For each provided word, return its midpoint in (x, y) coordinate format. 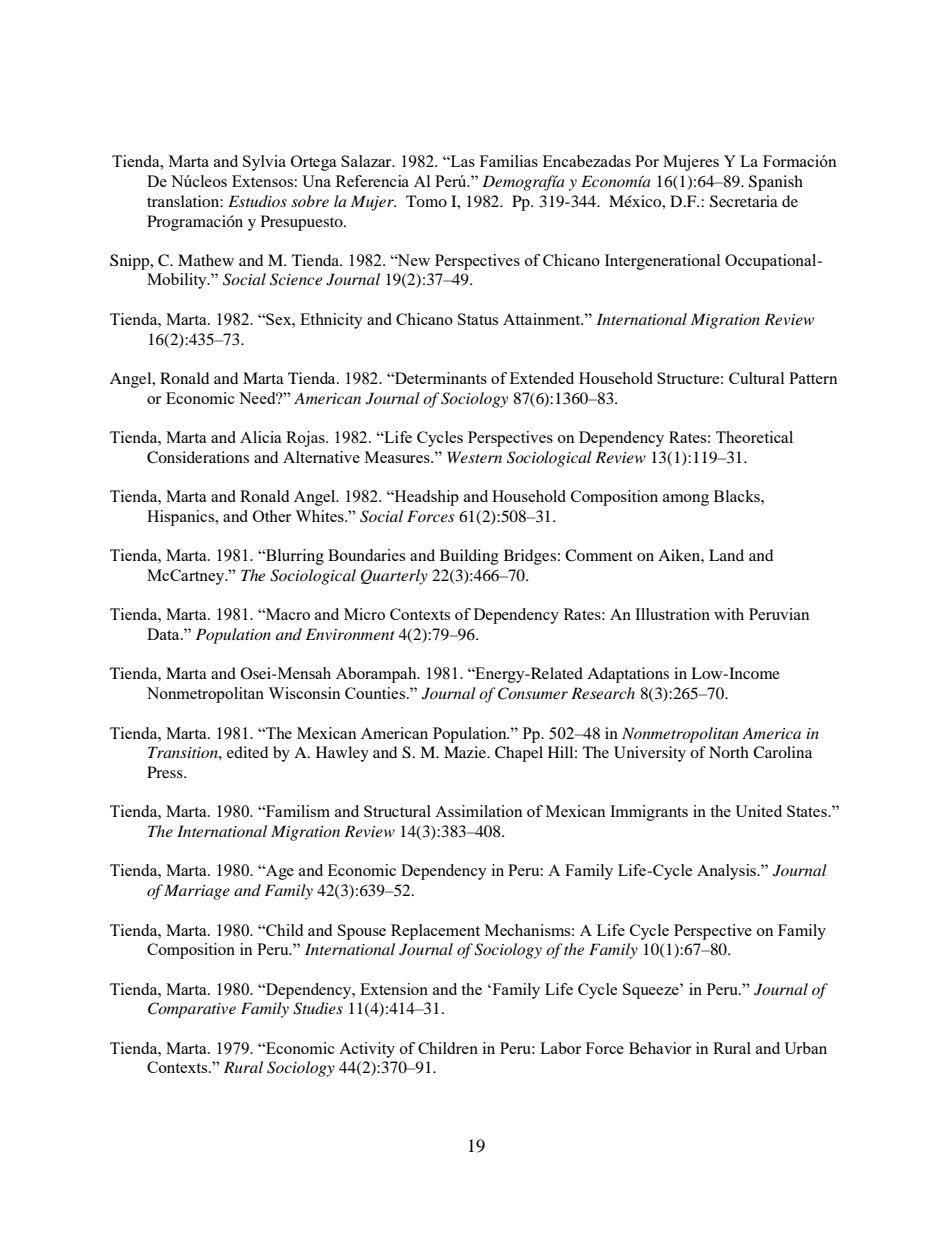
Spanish (776, 183)
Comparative (192, 1010)
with (729, 614)
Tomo (426, 201)
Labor (560, 1048)
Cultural (756, 378)
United (758, 811)
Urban (805, 1048)
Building (469, 557)
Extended (542, 378)
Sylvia (264, 163)
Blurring (294, 557)
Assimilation (479, 811)
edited (247, 752)
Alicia (261, 437)
